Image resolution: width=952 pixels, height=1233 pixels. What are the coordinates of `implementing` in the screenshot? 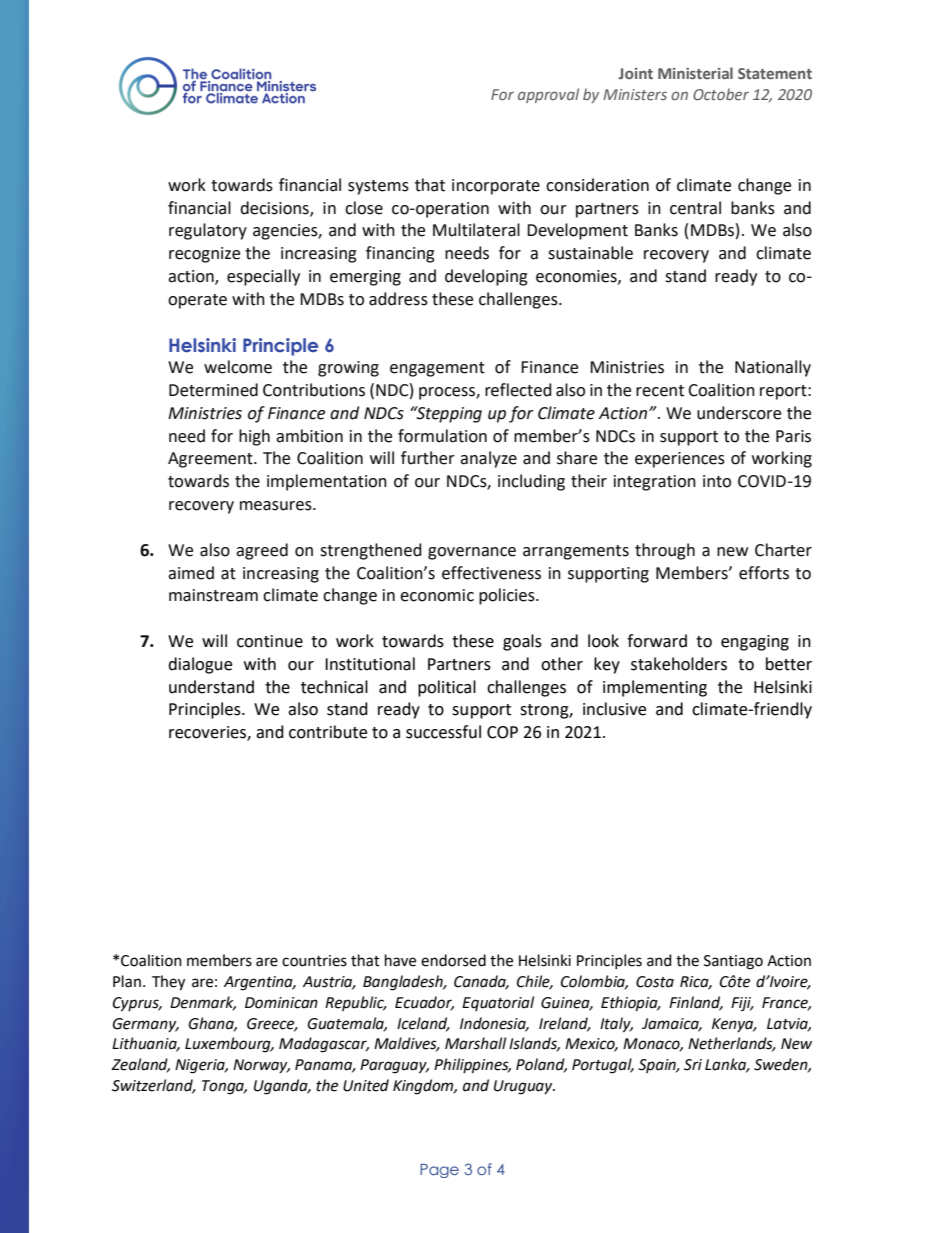 It's located at (655, 688).
